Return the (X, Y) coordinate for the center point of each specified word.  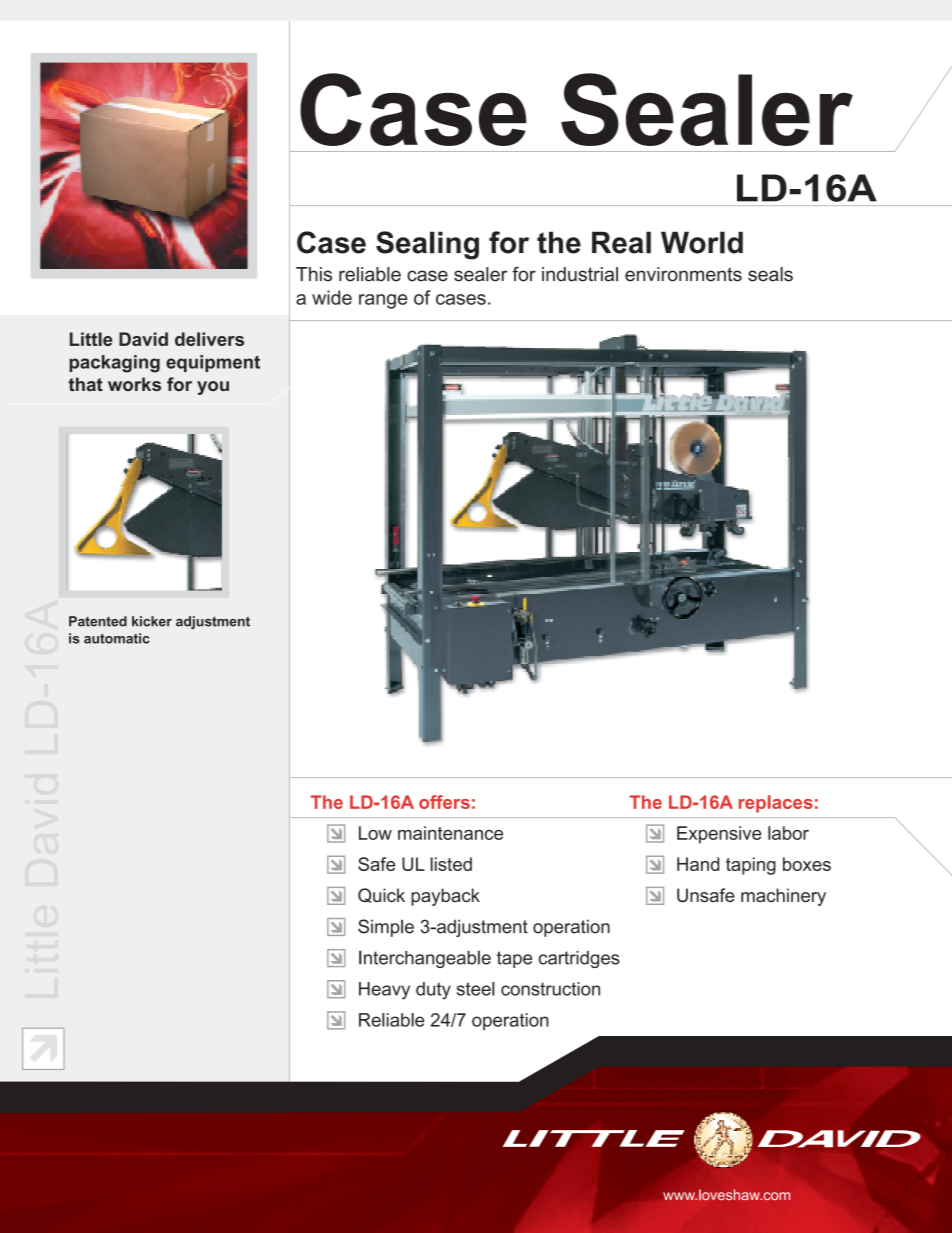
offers (444, 802)
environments (683, 274)
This (314, 274)
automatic (117, 638)
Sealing (427, 245)
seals (770, 274)
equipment (213, 363)
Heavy (384, 991)
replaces (776, 804)
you (213, 388)
